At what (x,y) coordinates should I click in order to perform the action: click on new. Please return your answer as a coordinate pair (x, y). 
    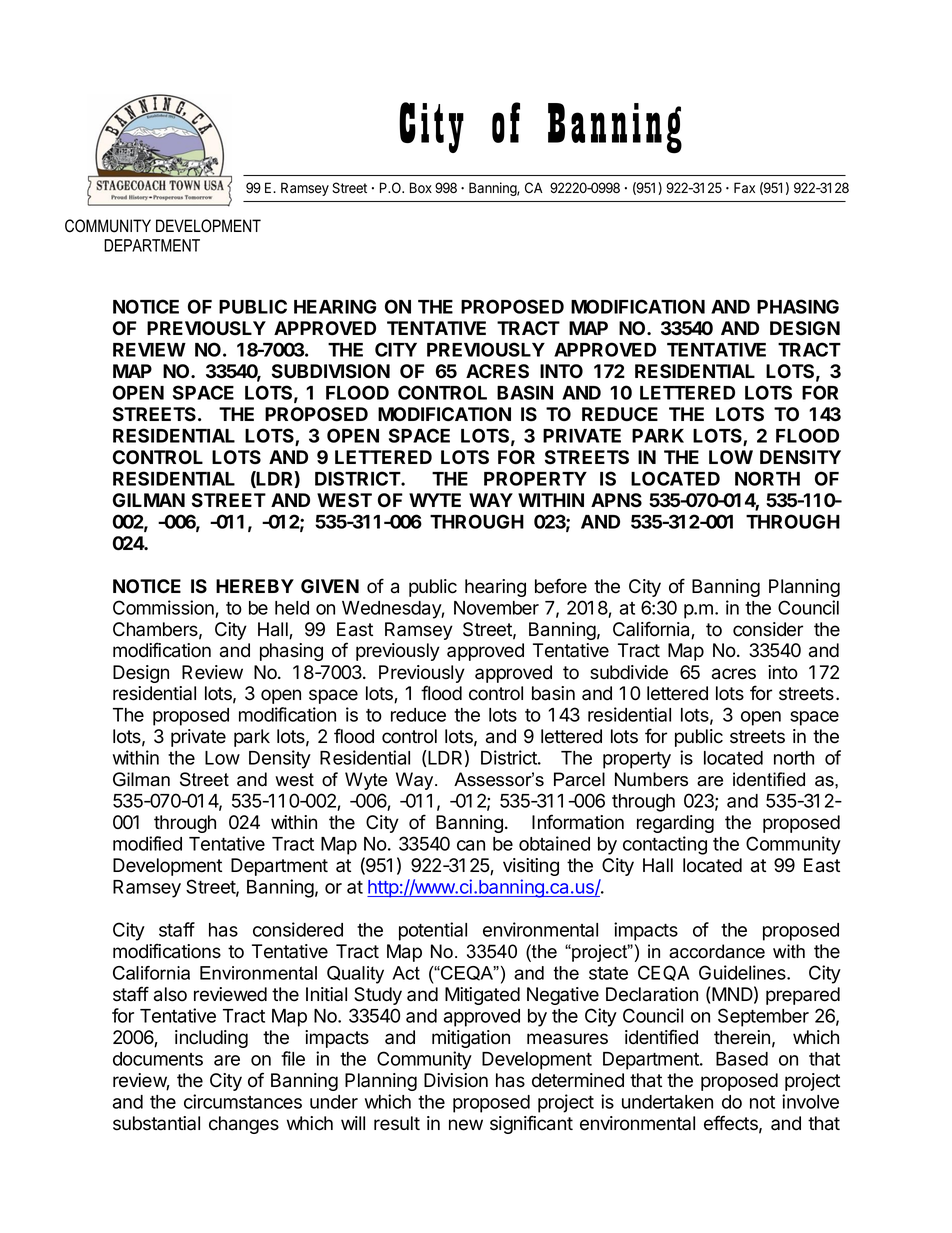
    Looking at the image, I should click on (466, 1125).
